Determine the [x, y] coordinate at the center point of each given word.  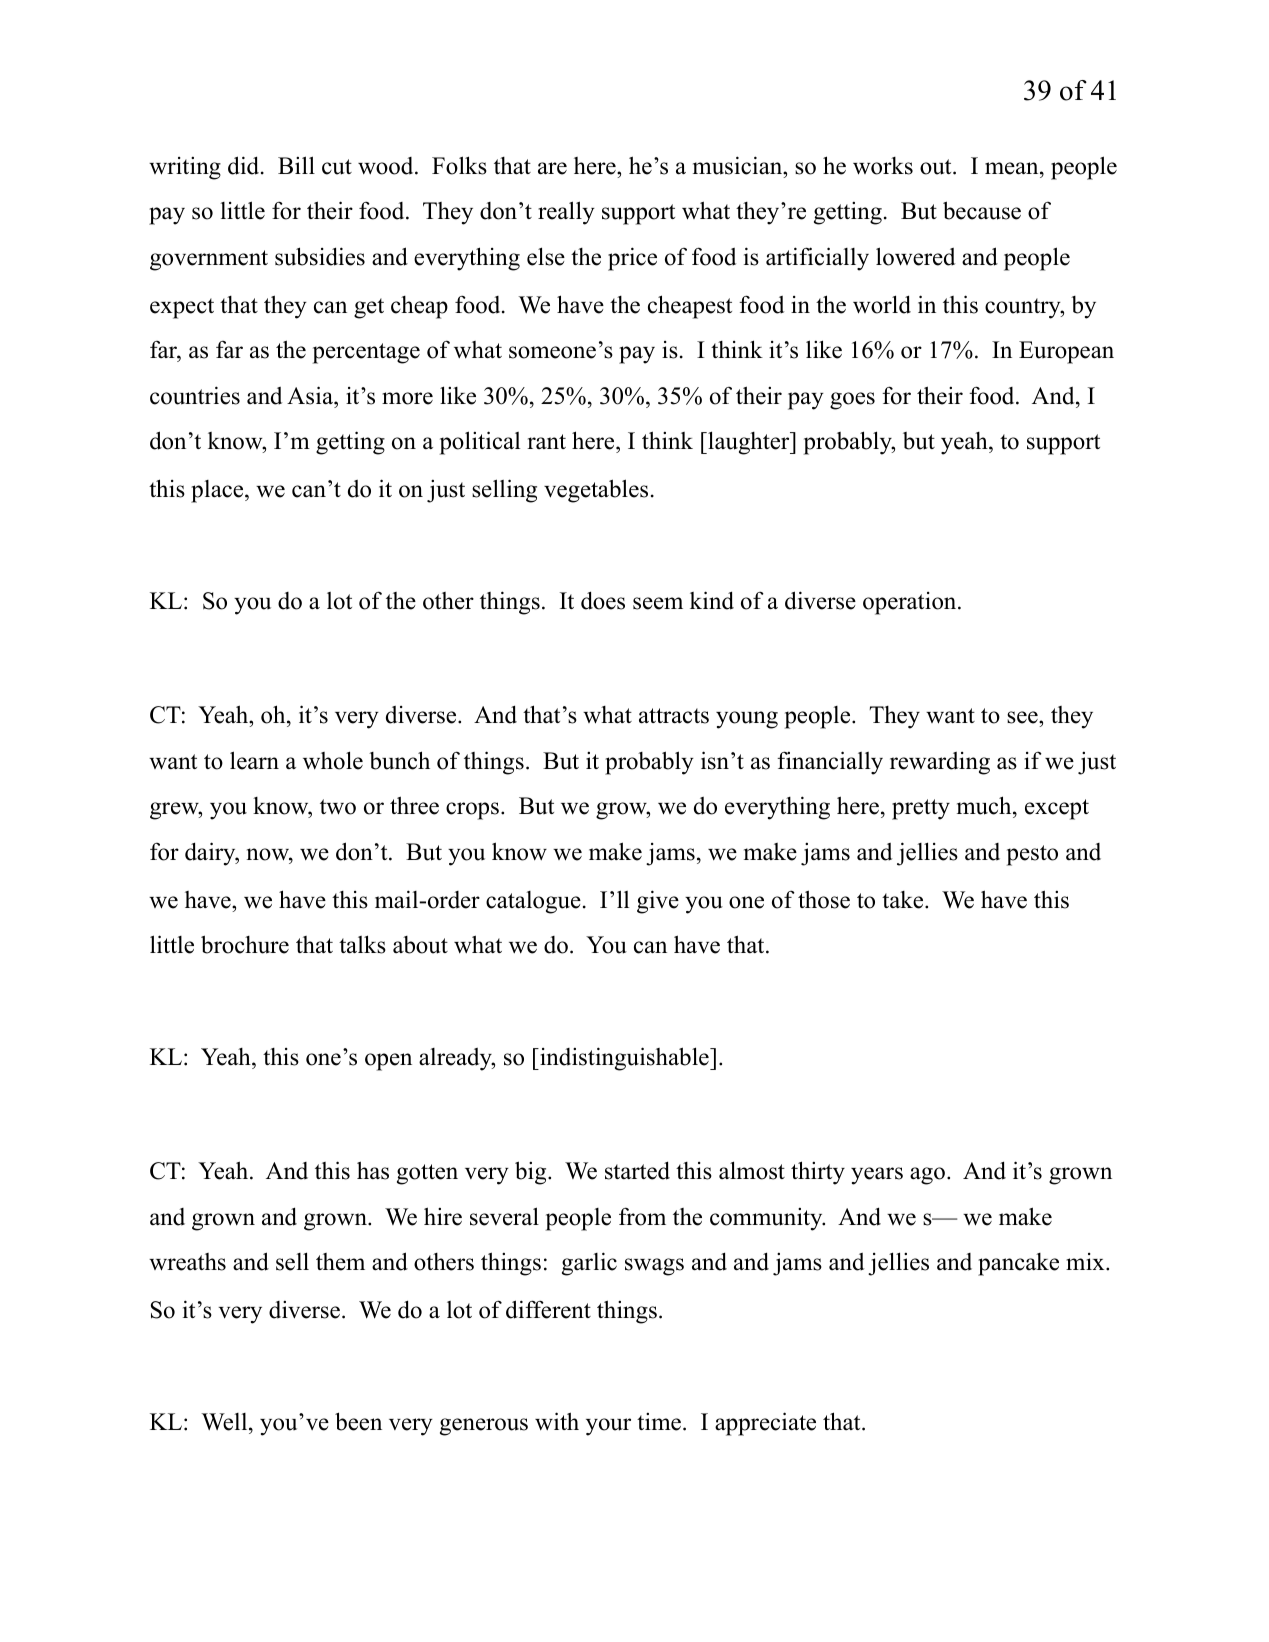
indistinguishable [624, 1059]
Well [225, 1422]
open [388, 1062]
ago [927, 1176]
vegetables [596, 491]
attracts [674, 716]
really [566, 213]
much [985, 807]
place [218, 491]
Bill [296, 165]
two [338, 807]
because [982, 210]
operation [911, 603]
